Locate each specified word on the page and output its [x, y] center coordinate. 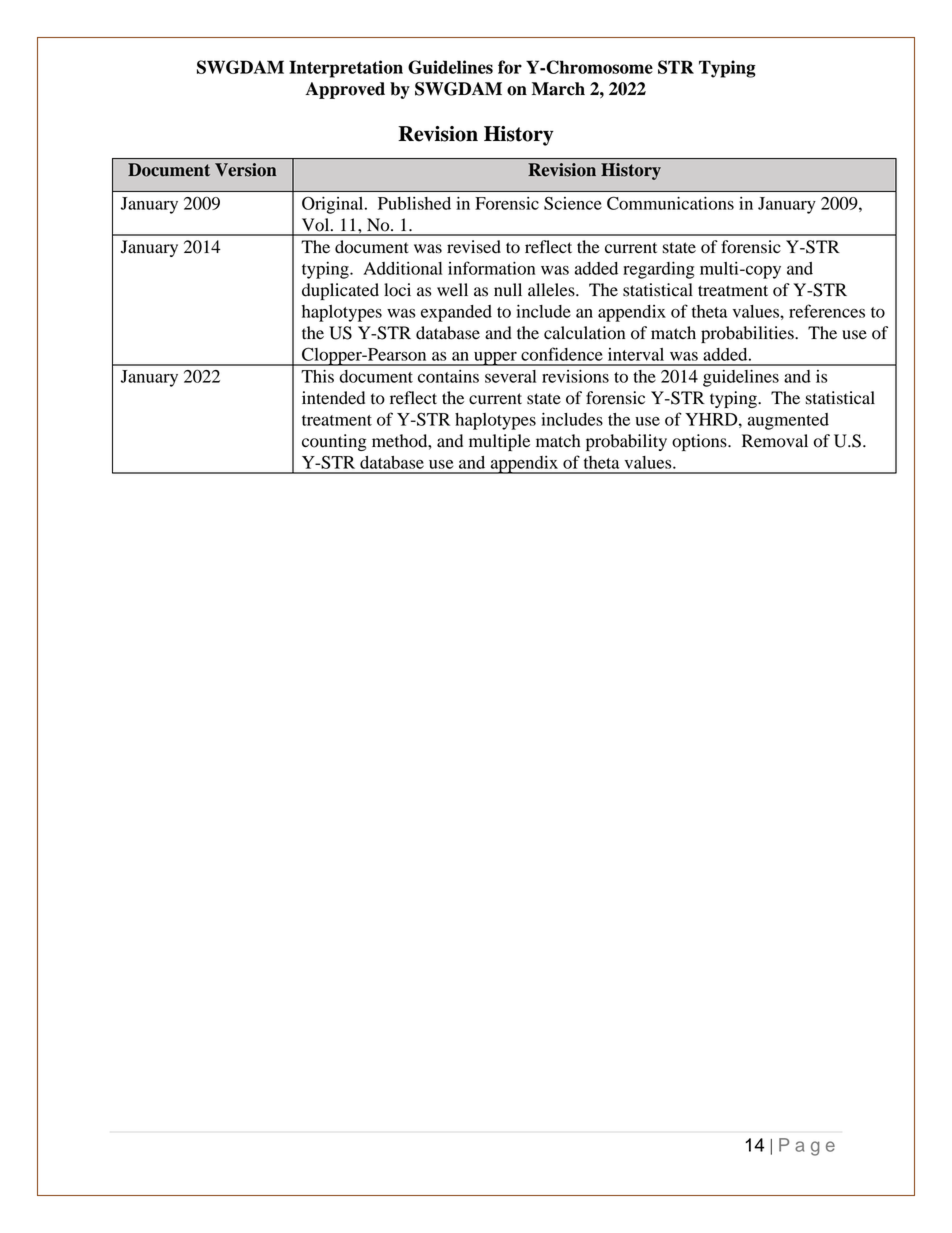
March [558, 89]
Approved [345, 90]
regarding [659, 270]
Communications [670, 203]
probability [626, 442]
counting [334, 442]
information [491, 268]
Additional [402, 268]
